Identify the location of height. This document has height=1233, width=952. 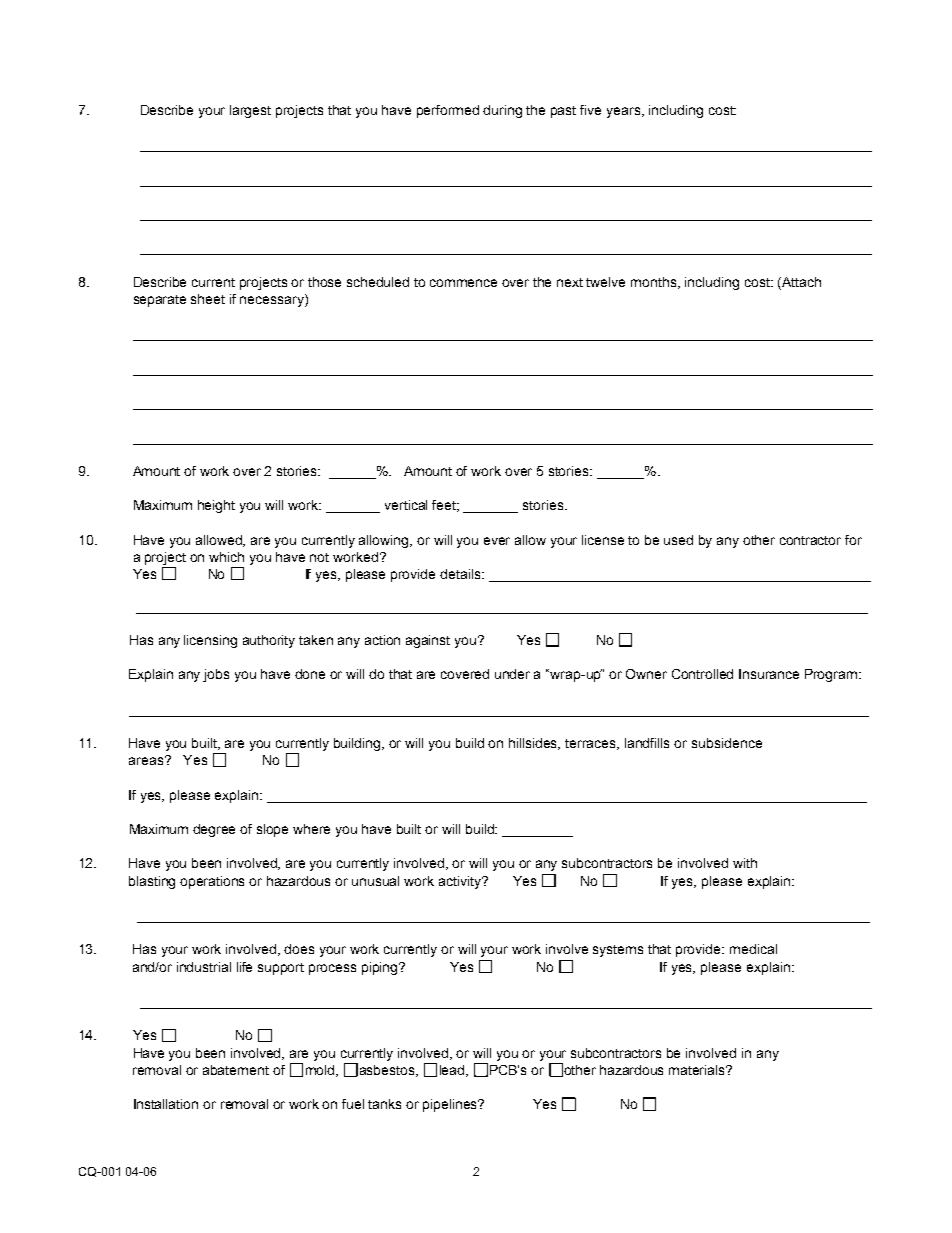
(216, 506).
